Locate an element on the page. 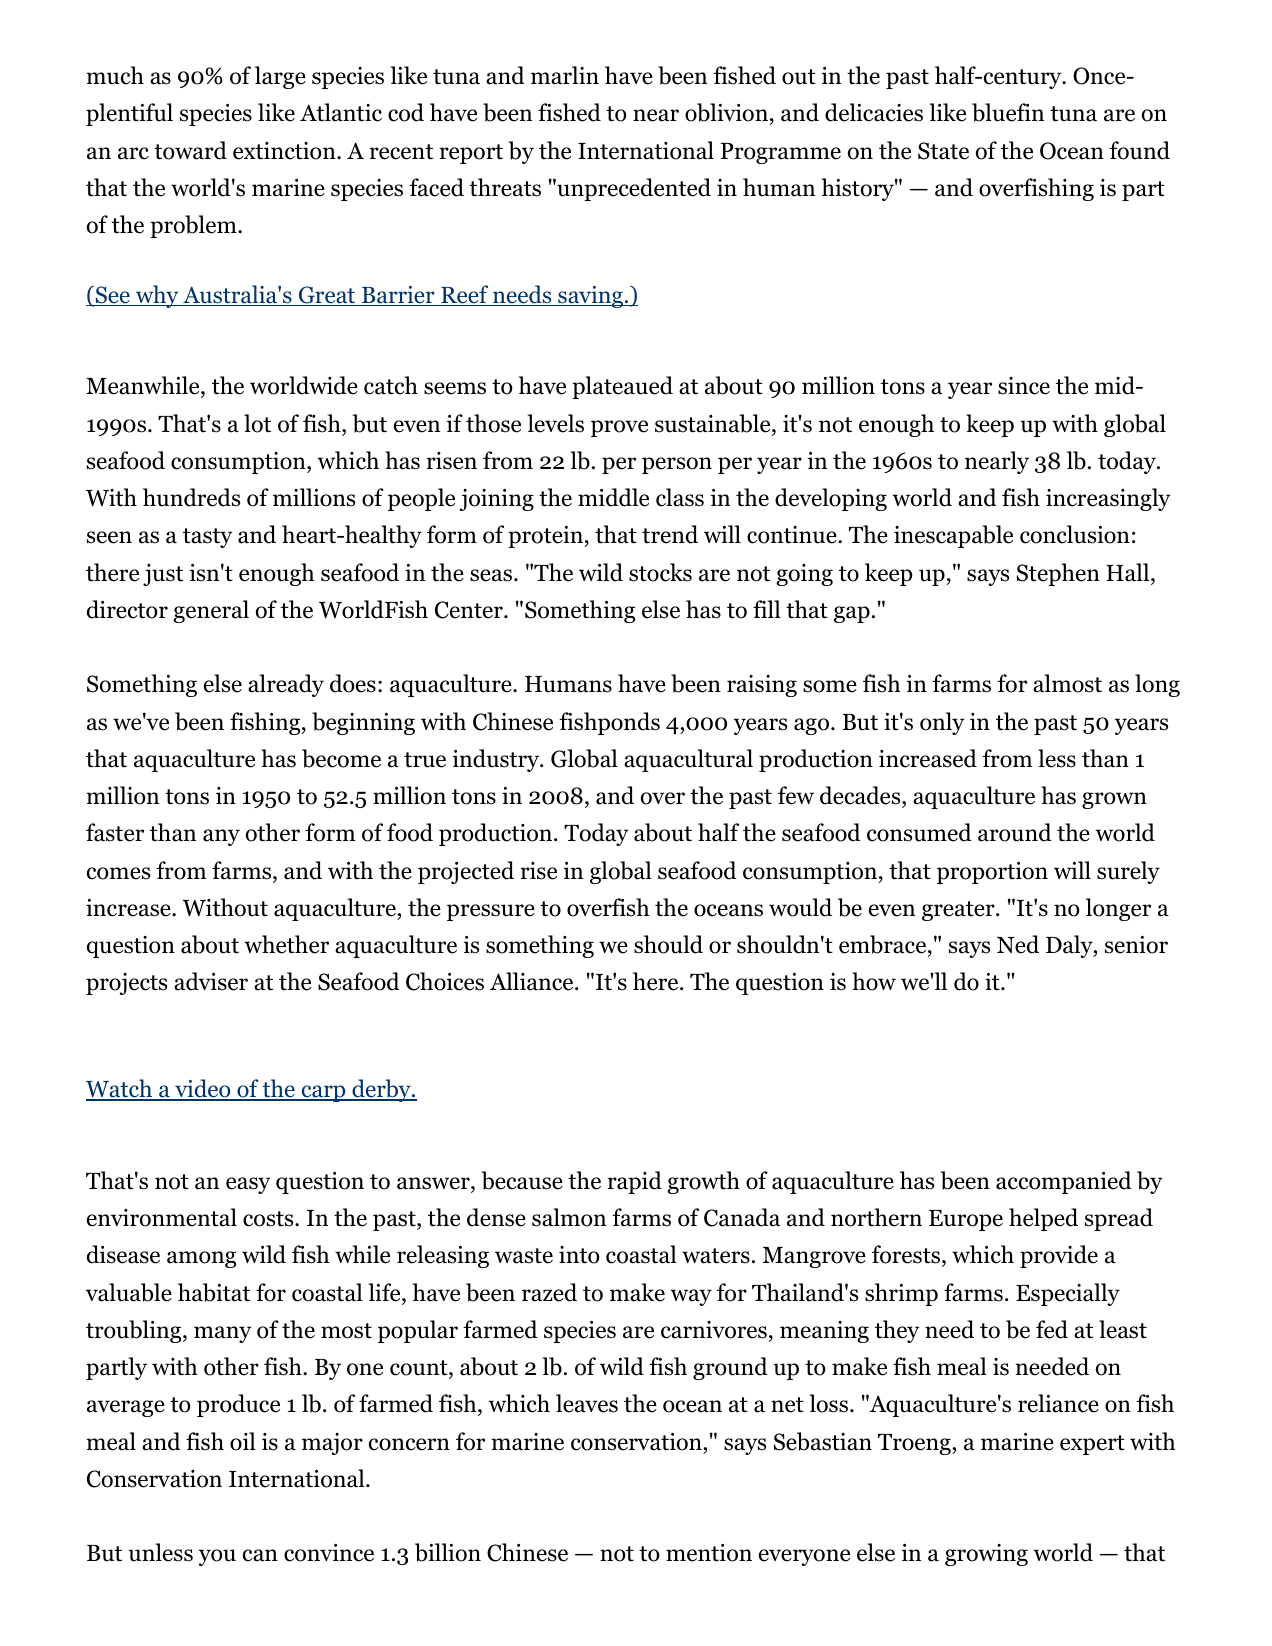 The image size is (1272, 1646). growing is located at coordinates (986, 1555).
